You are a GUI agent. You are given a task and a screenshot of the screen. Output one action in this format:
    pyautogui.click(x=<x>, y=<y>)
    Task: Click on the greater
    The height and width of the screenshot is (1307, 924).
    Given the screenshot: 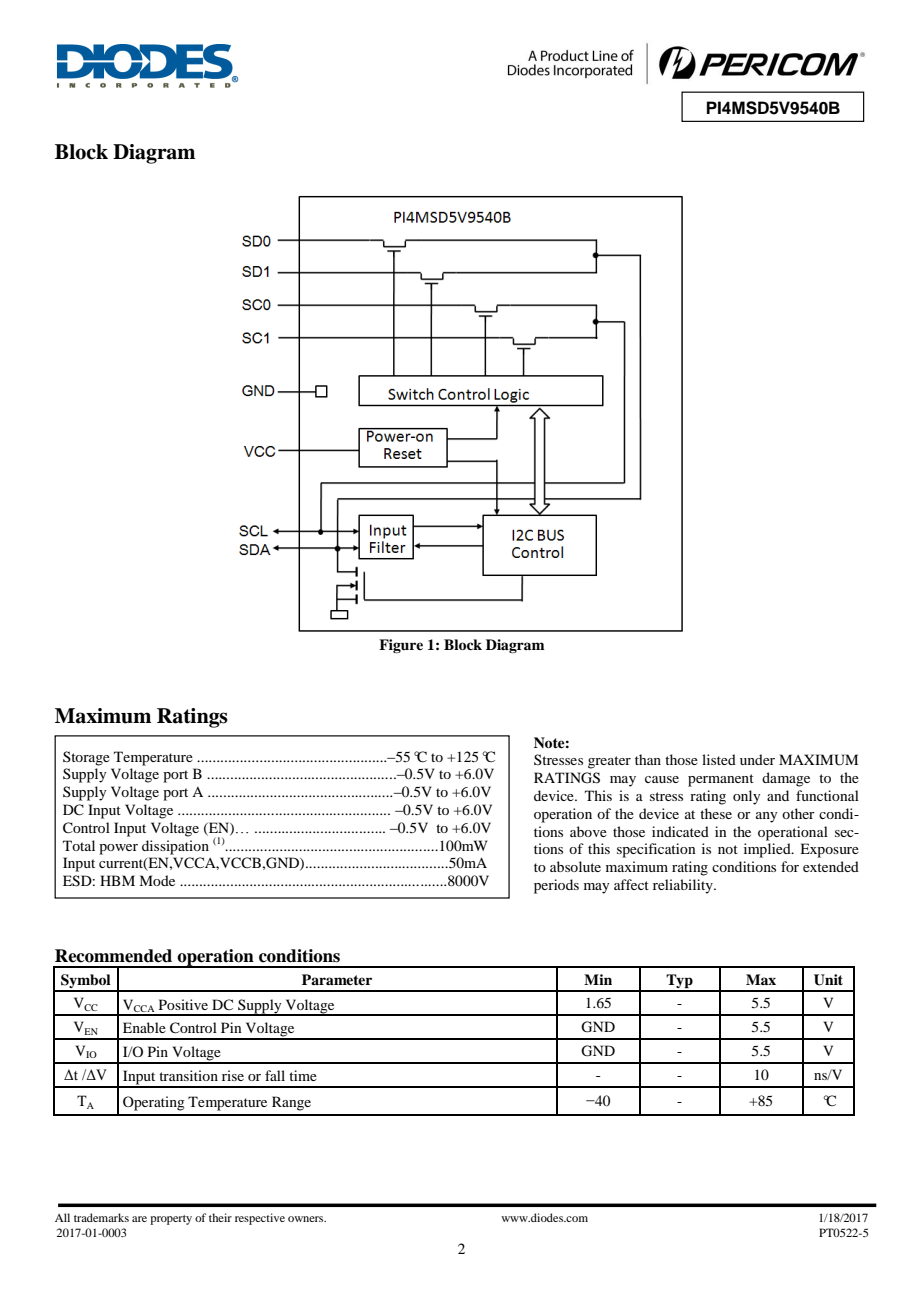 What is the action you would take?
    pyautogui.click(x=609, y=762)
